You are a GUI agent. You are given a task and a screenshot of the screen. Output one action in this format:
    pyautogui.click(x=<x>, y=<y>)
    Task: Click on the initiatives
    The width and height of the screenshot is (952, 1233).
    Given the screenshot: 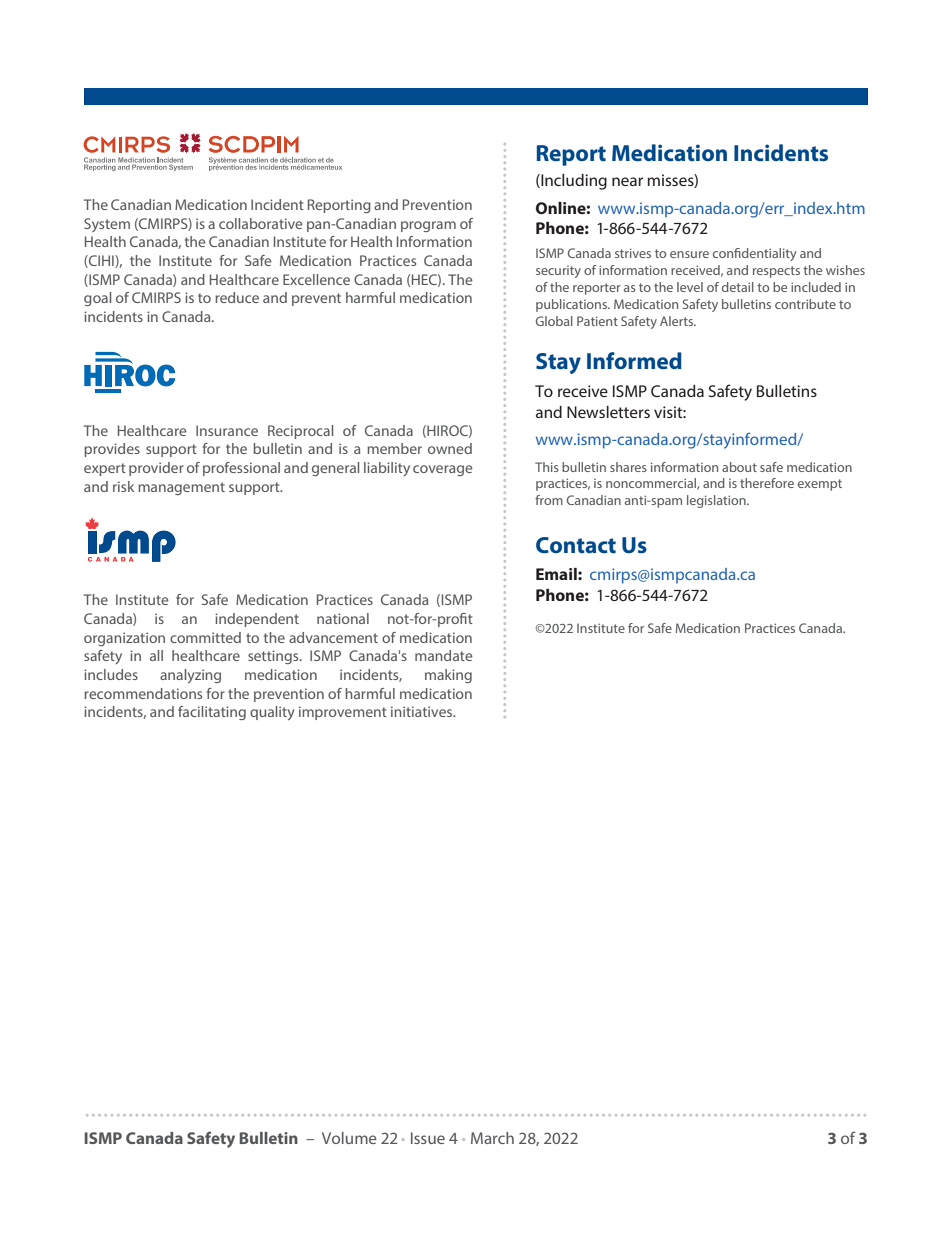 What is the action you would take?
    pyautogui.click(x=423, y=711)
